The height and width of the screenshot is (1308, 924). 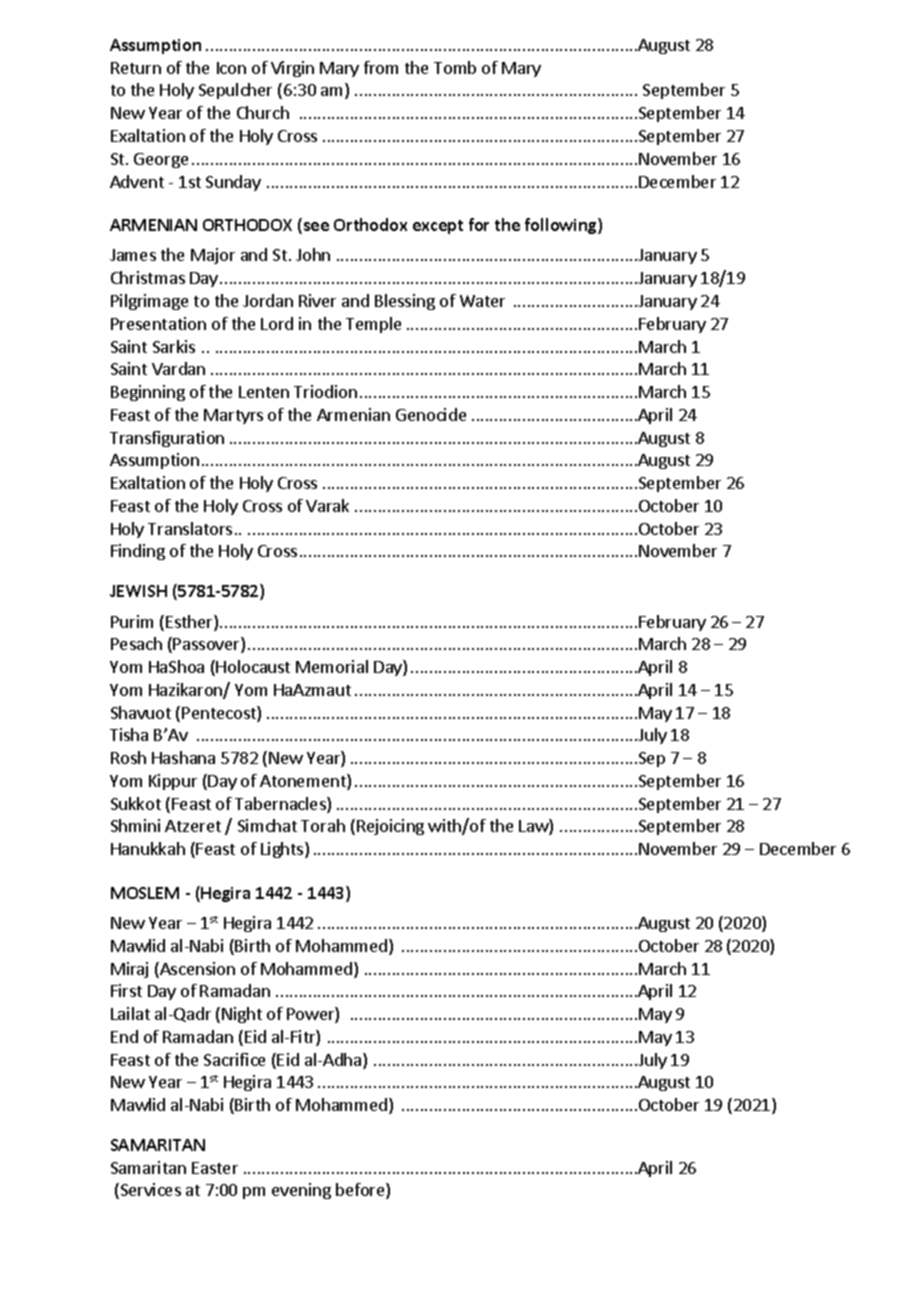 What do you see at coordinates (361, 1191) in the screenshot?
I see `before` at bounding box center [361, 1191].
